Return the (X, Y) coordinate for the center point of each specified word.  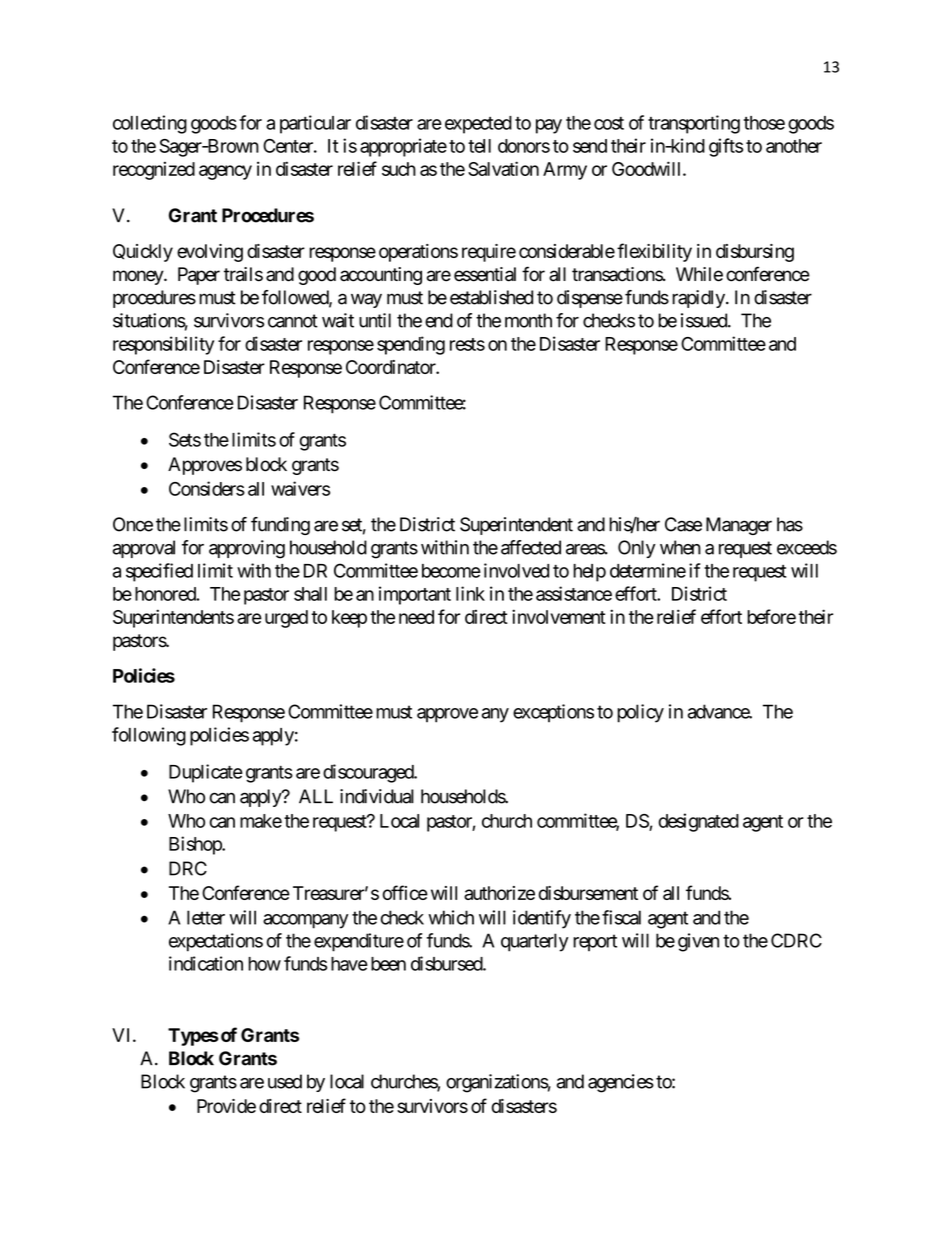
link (470, 593)
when (680, 547)
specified (159, 572)
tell (479, 146)
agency (225, 172)
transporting (694, 124)
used (285, 1081)
